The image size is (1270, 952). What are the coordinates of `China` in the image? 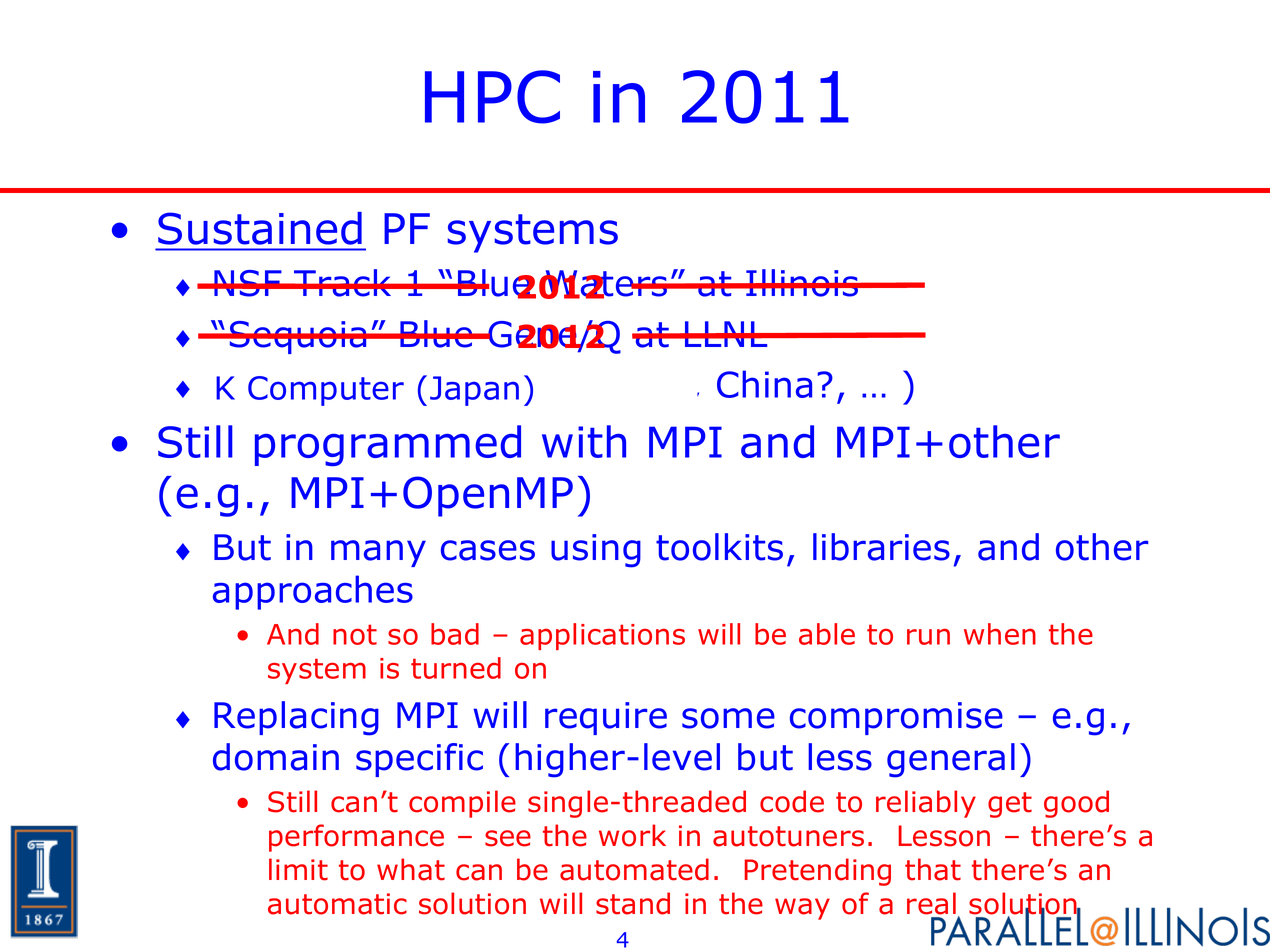 It's located at (764, 384).
